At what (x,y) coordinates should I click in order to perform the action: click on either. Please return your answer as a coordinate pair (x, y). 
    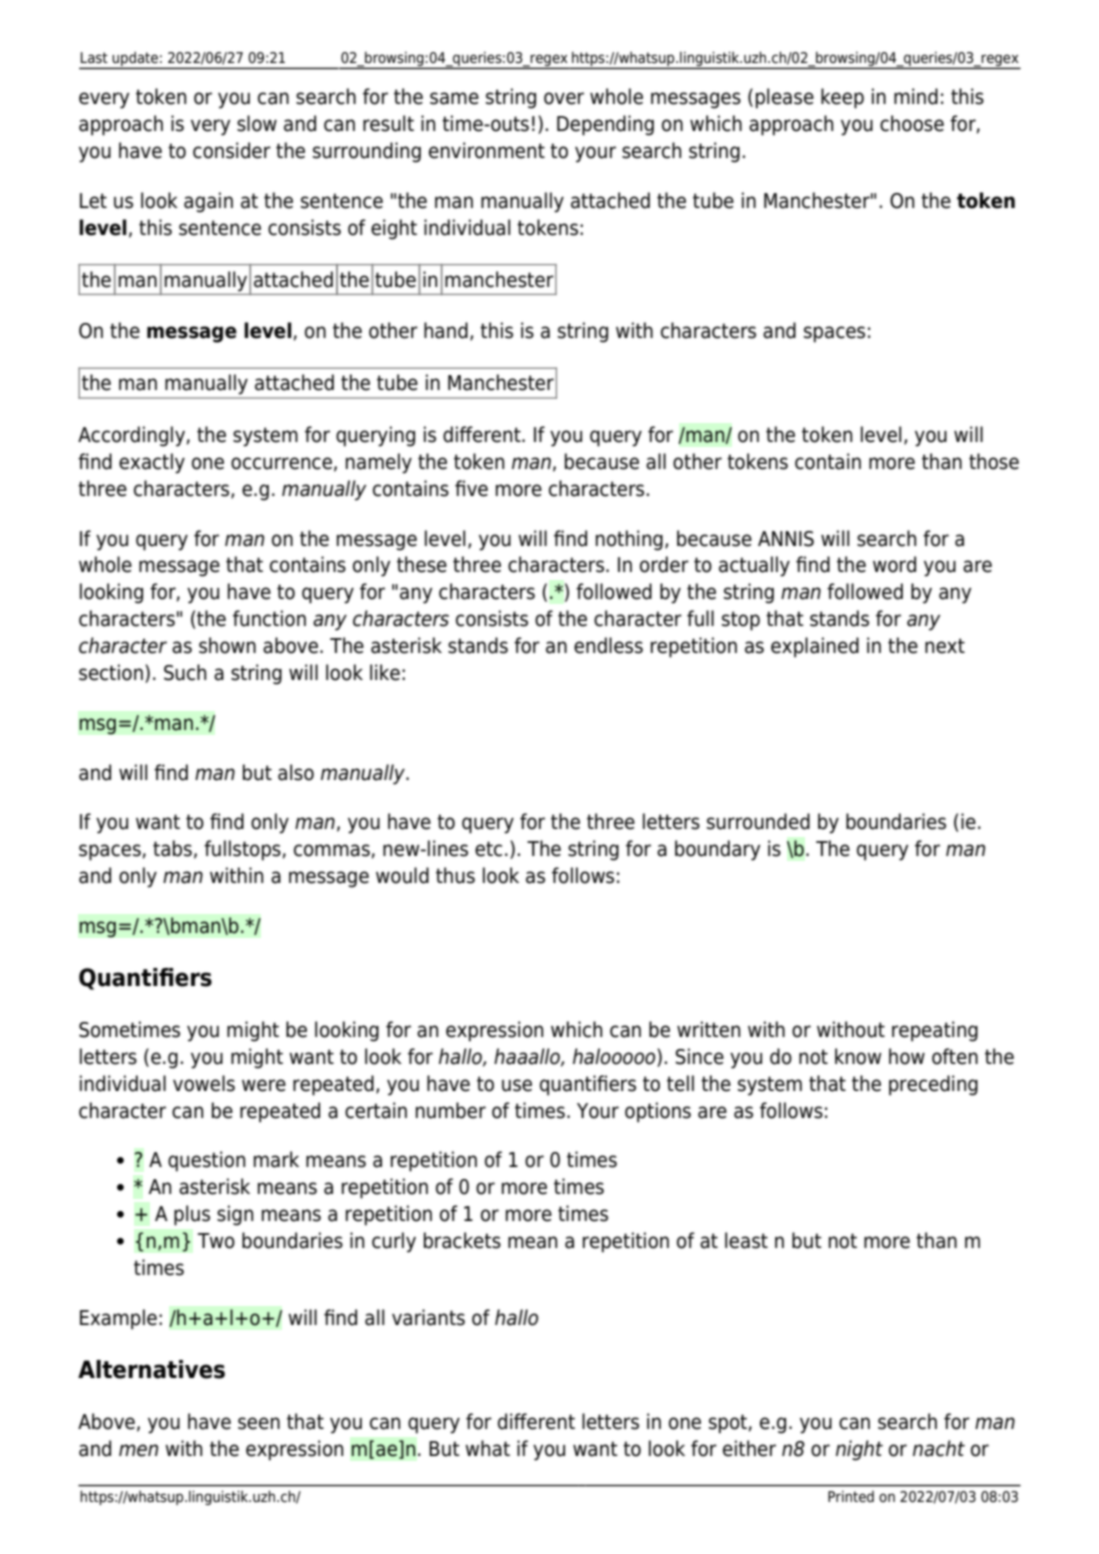
    Looking at the image, I should click on (749, 1448).
